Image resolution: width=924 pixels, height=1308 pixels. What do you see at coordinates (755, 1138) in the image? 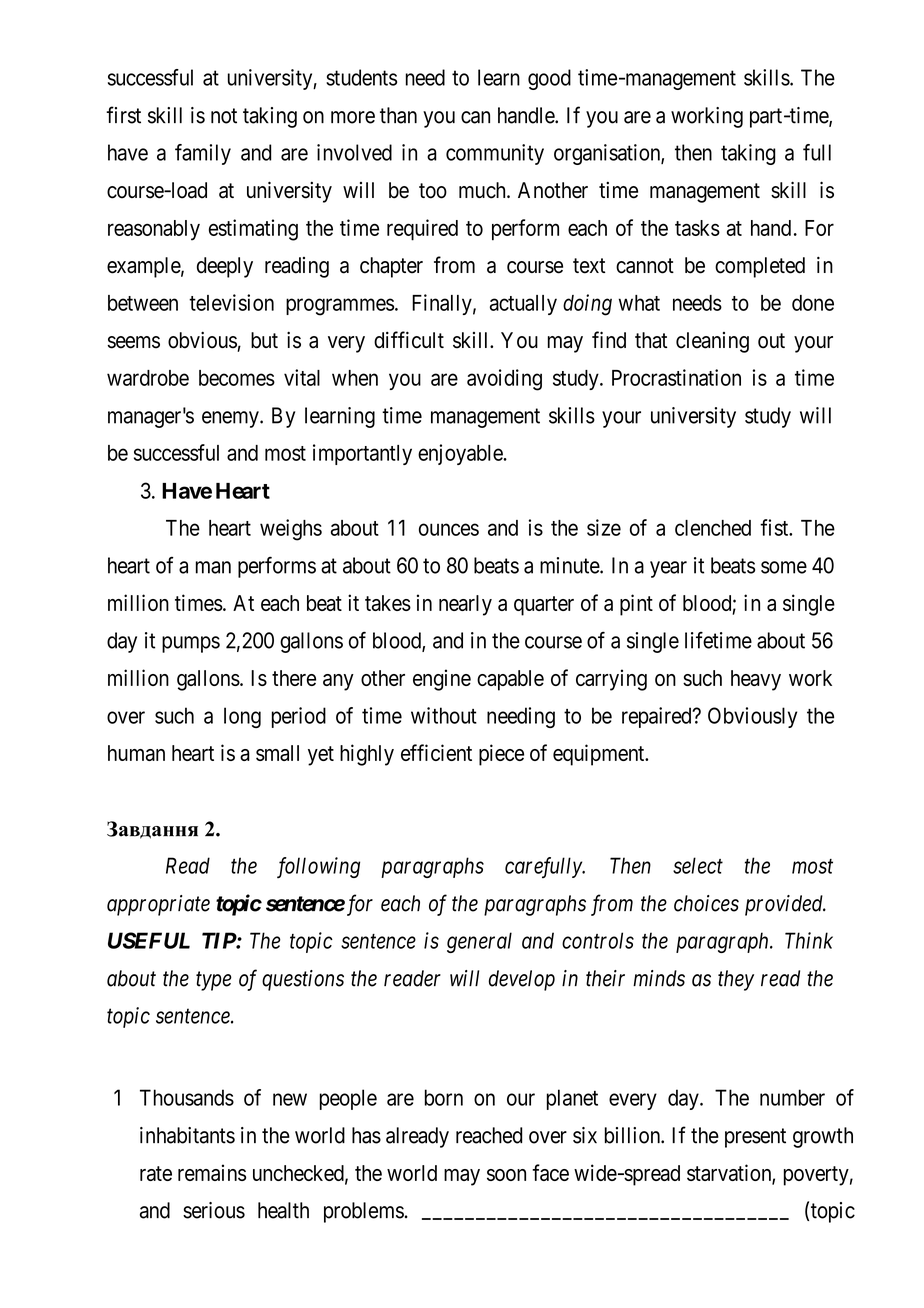
I see `present` at bounding box center [755, 1138].
